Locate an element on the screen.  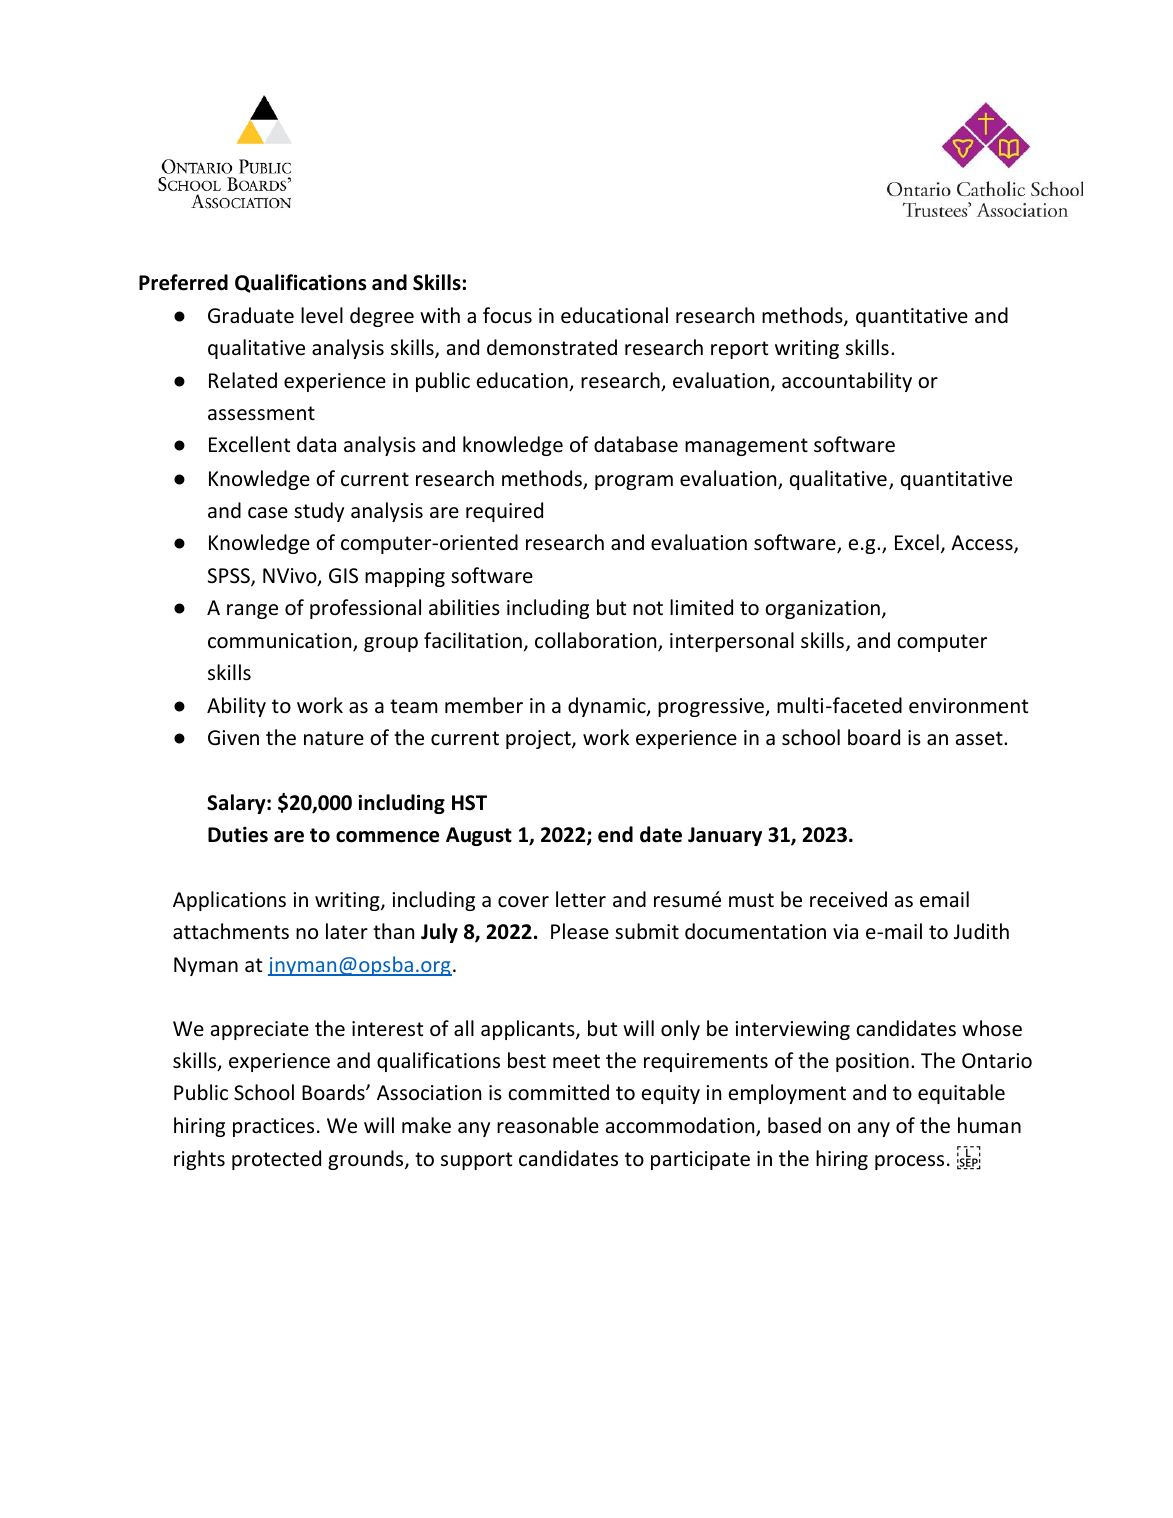
demonstrated is located at coordinates (552, 347).
